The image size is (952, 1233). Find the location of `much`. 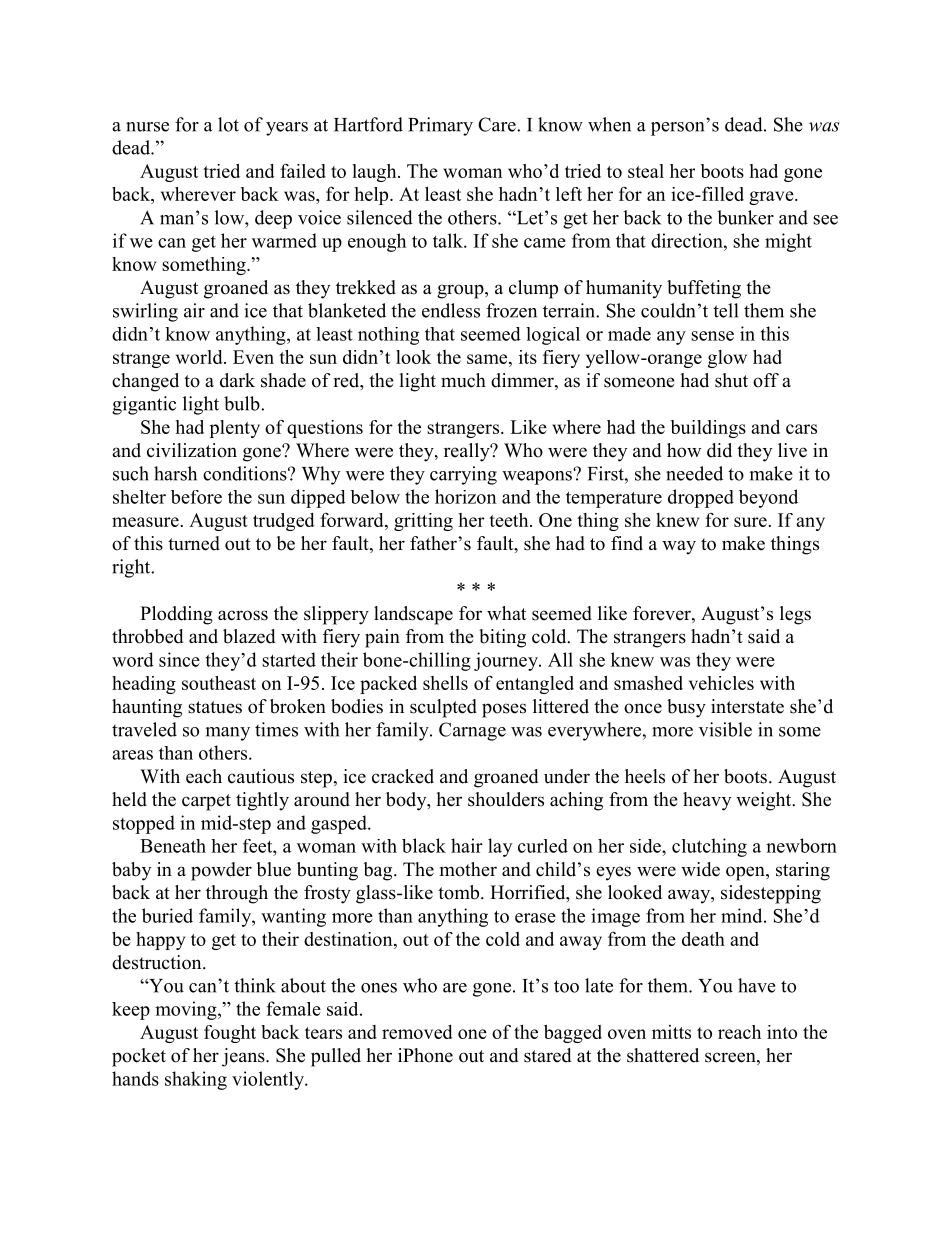

much is located at coordinates (463, 380).
